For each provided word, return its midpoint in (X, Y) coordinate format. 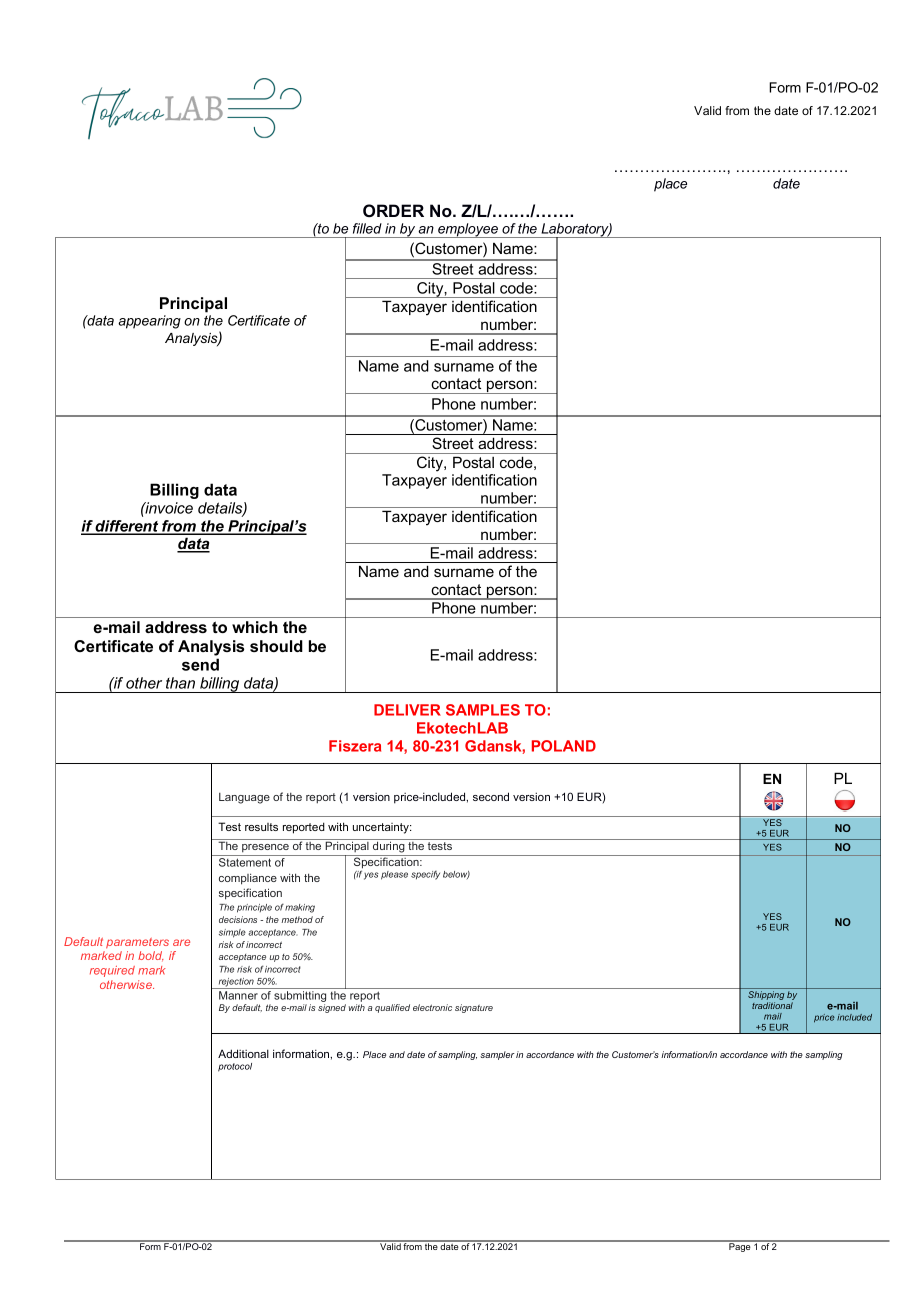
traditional (772, 1005)
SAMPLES (483, 710)
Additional (243, 1053)
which (255, 627)
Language (244, 798)
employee (468, 230)
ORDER (393, 210)
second (491, 796)
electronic (432, 1007)
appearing (149, 322)
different (127, 527)
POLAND (564, 746)
